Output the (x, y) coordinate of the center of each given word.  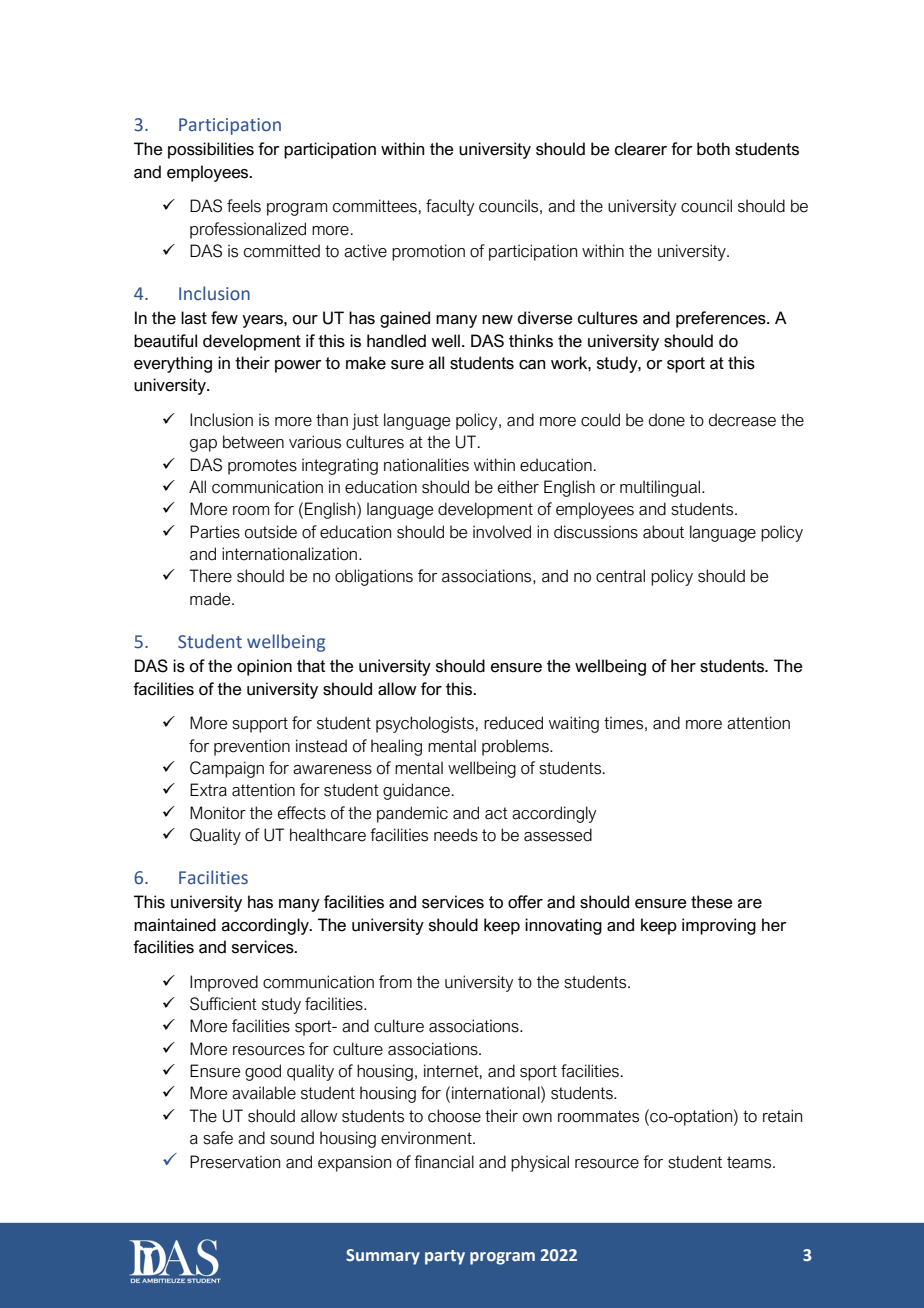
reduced (513, 723)
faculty (450, 207)
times (623, 723)
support (260, 725)
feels (244, 206)
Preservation (235, 1162)
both (713, 149)
